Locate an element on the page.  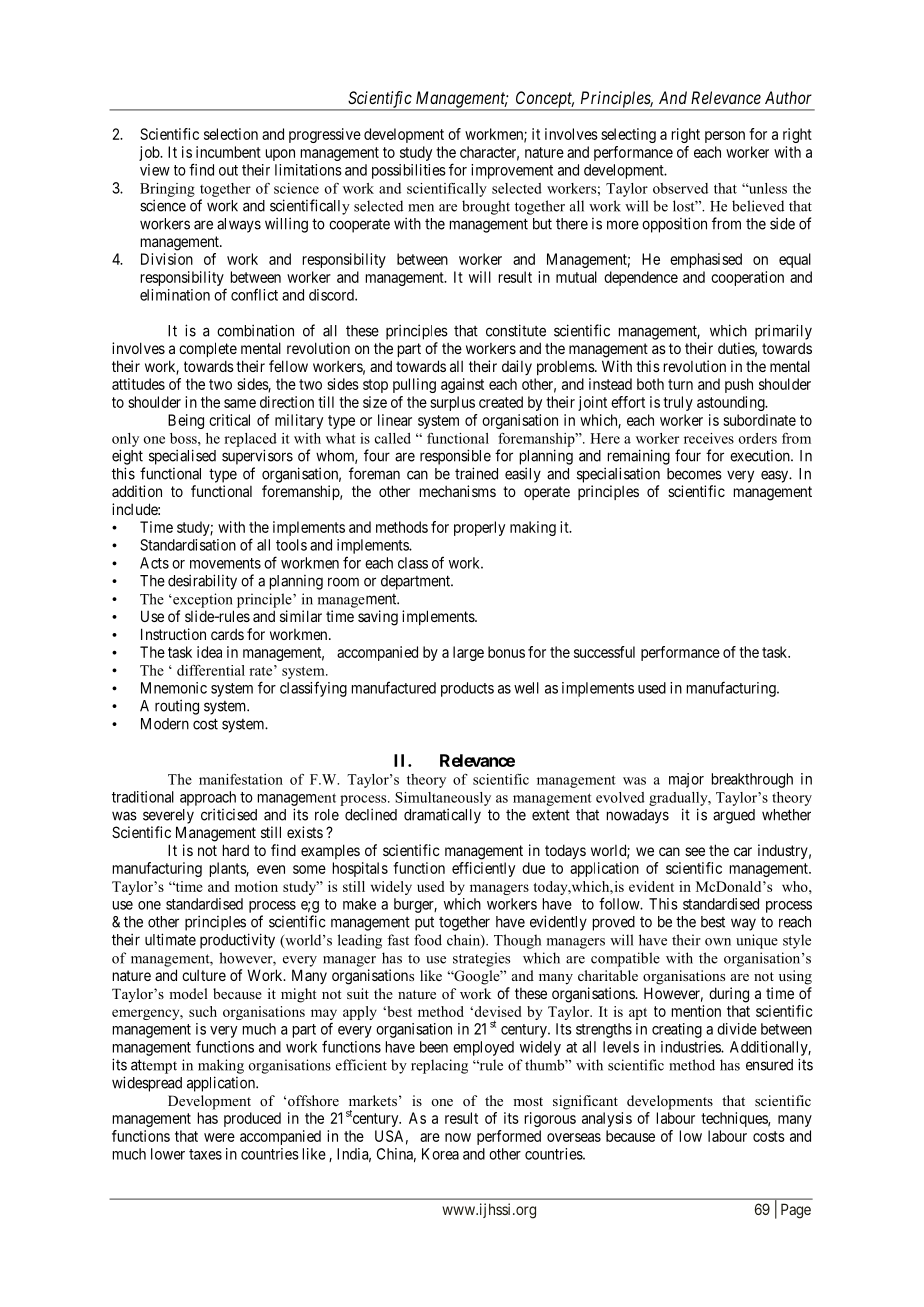
Korea is located at coordinates (440, 1154).
